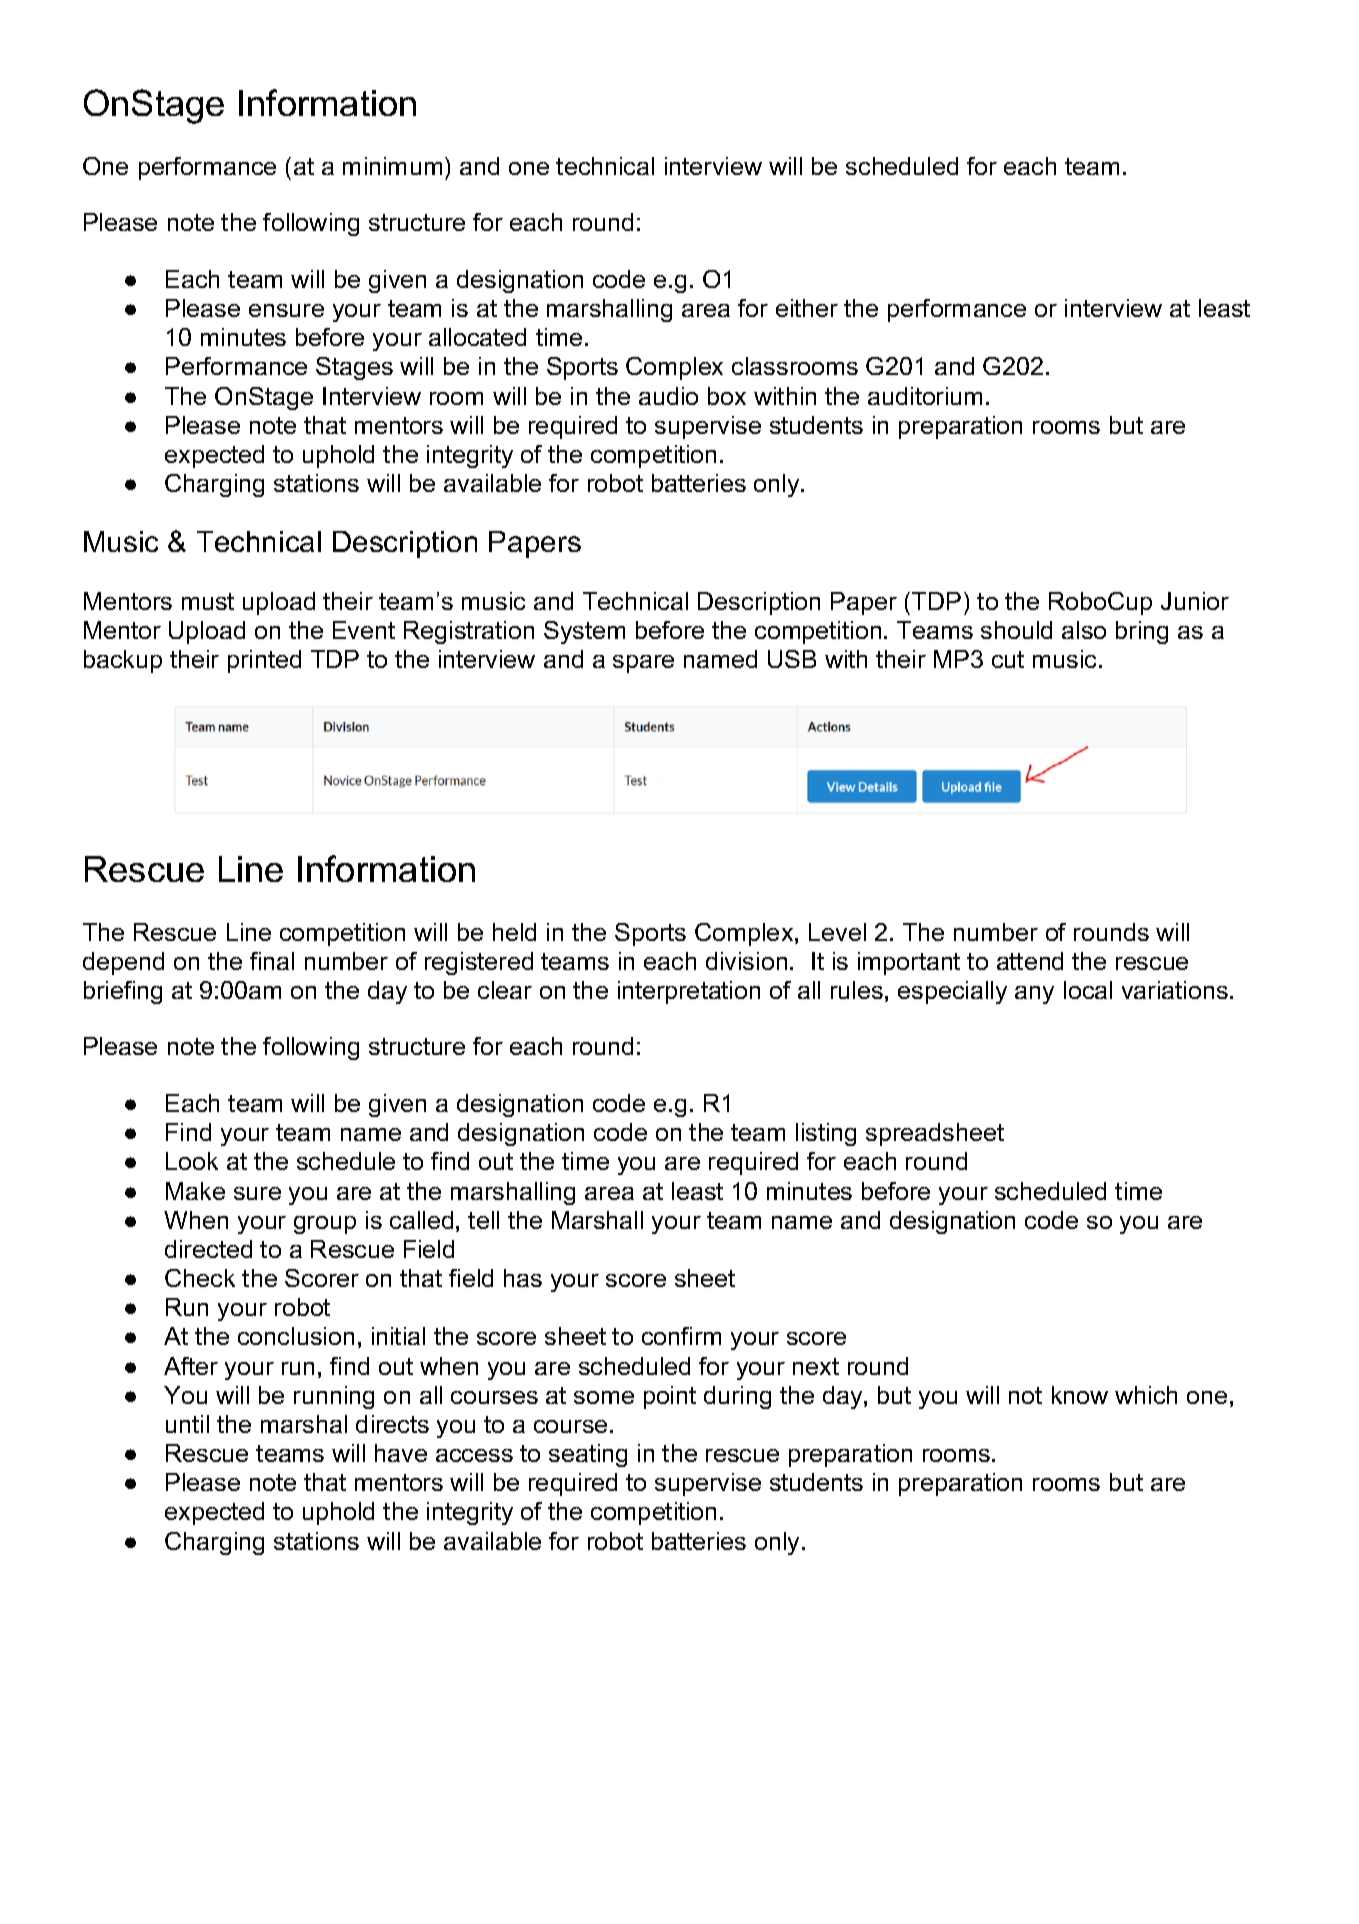  Describe the element at coordinates (643, 664) in the page. I see `spare` at that location.
